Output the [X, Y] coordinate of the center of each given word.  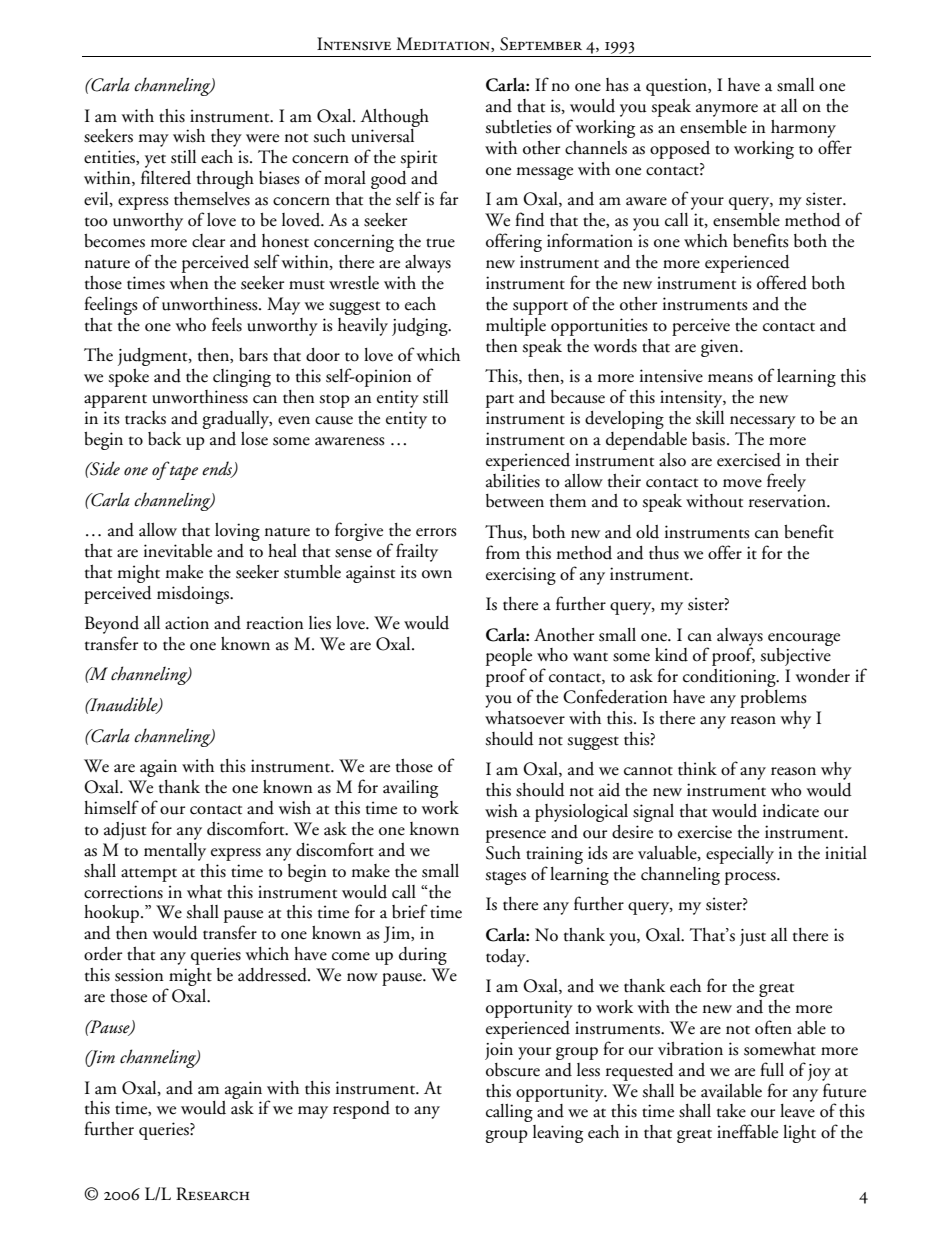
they [226, 138]
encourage [804, 639]
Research [213, 1194]
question [677, 87]
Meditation [444, 44]
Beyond [112, 625]
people [509, 658]
